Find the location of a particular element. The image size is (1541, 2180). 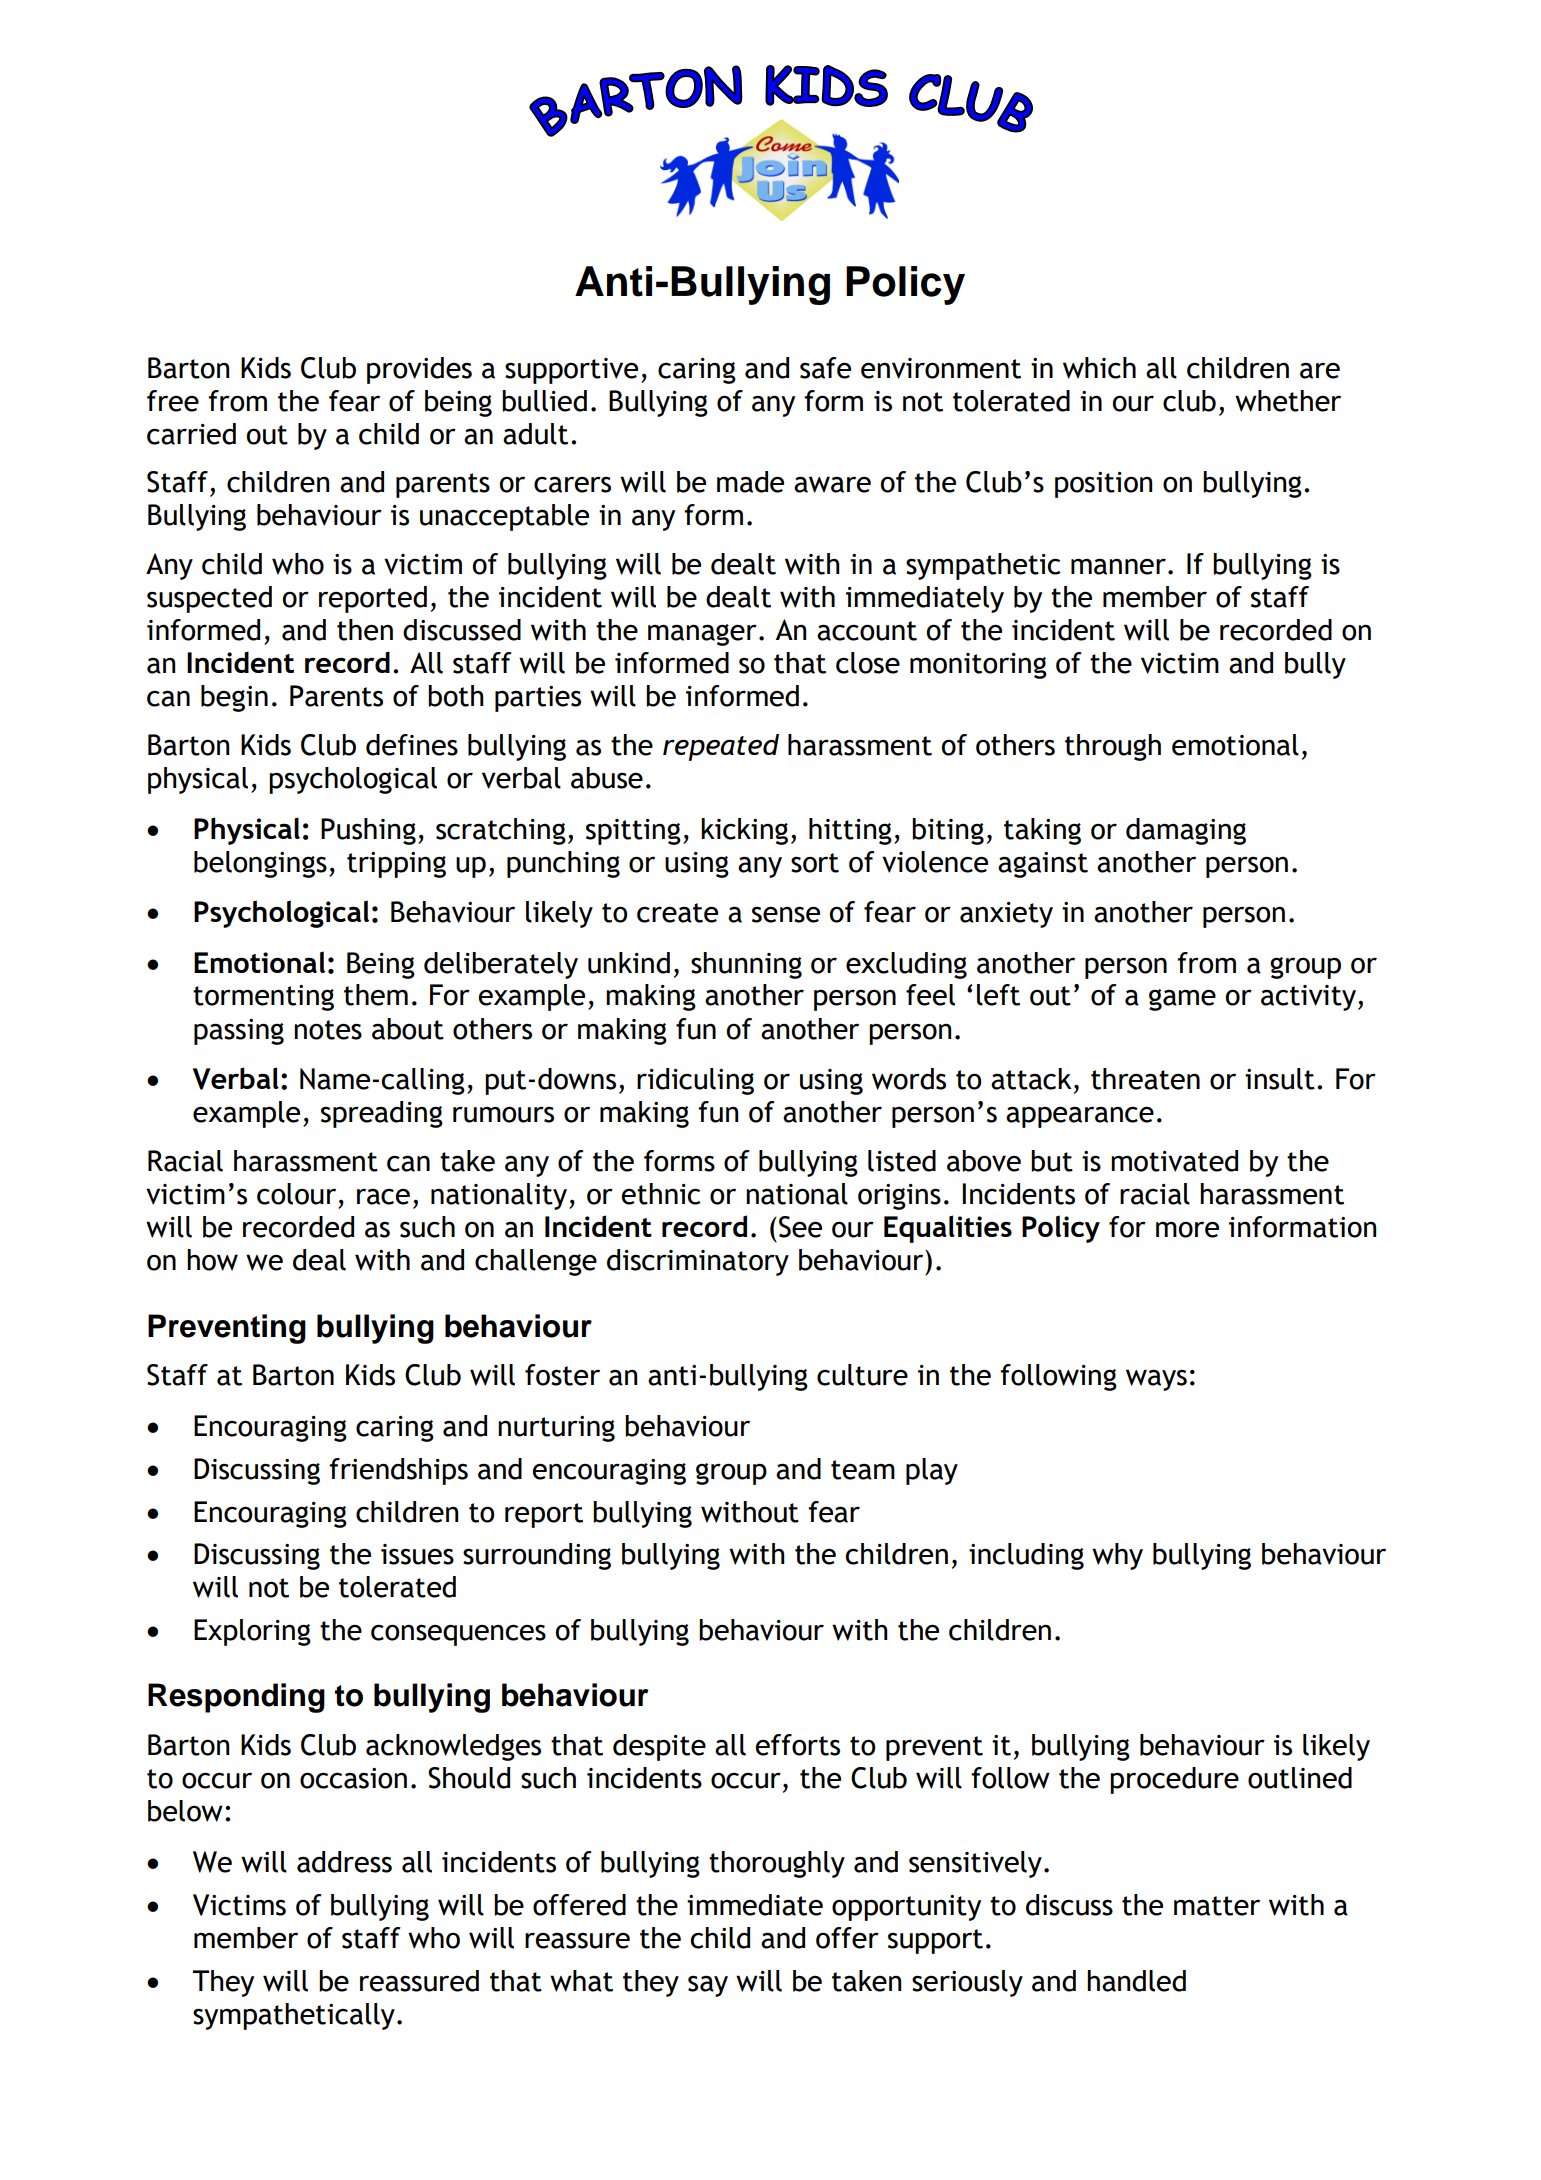

ethnic is located at coordinates (660, 1194).
